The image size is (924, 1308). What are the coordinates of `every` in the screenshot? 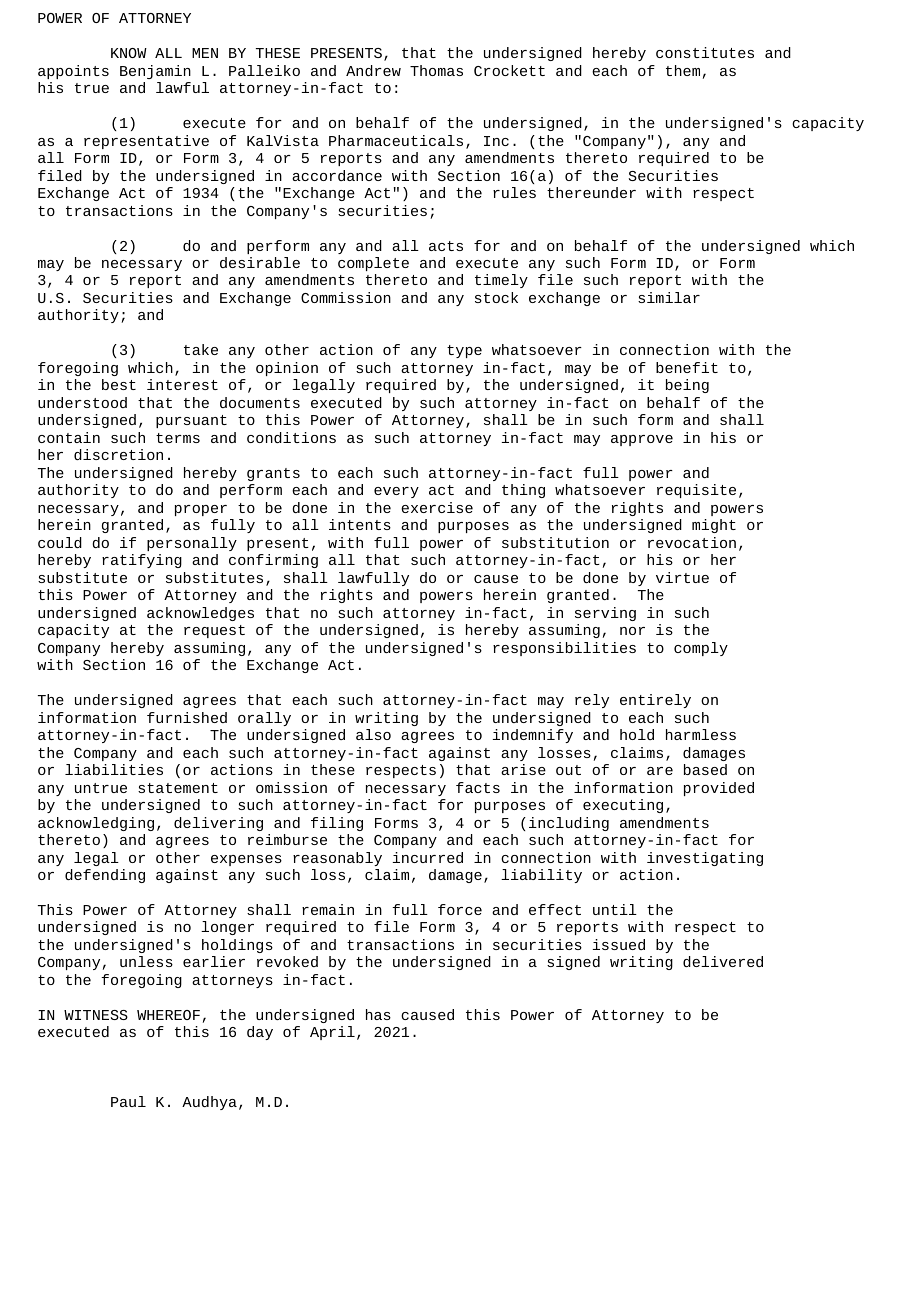 It's located at (396, 492).
